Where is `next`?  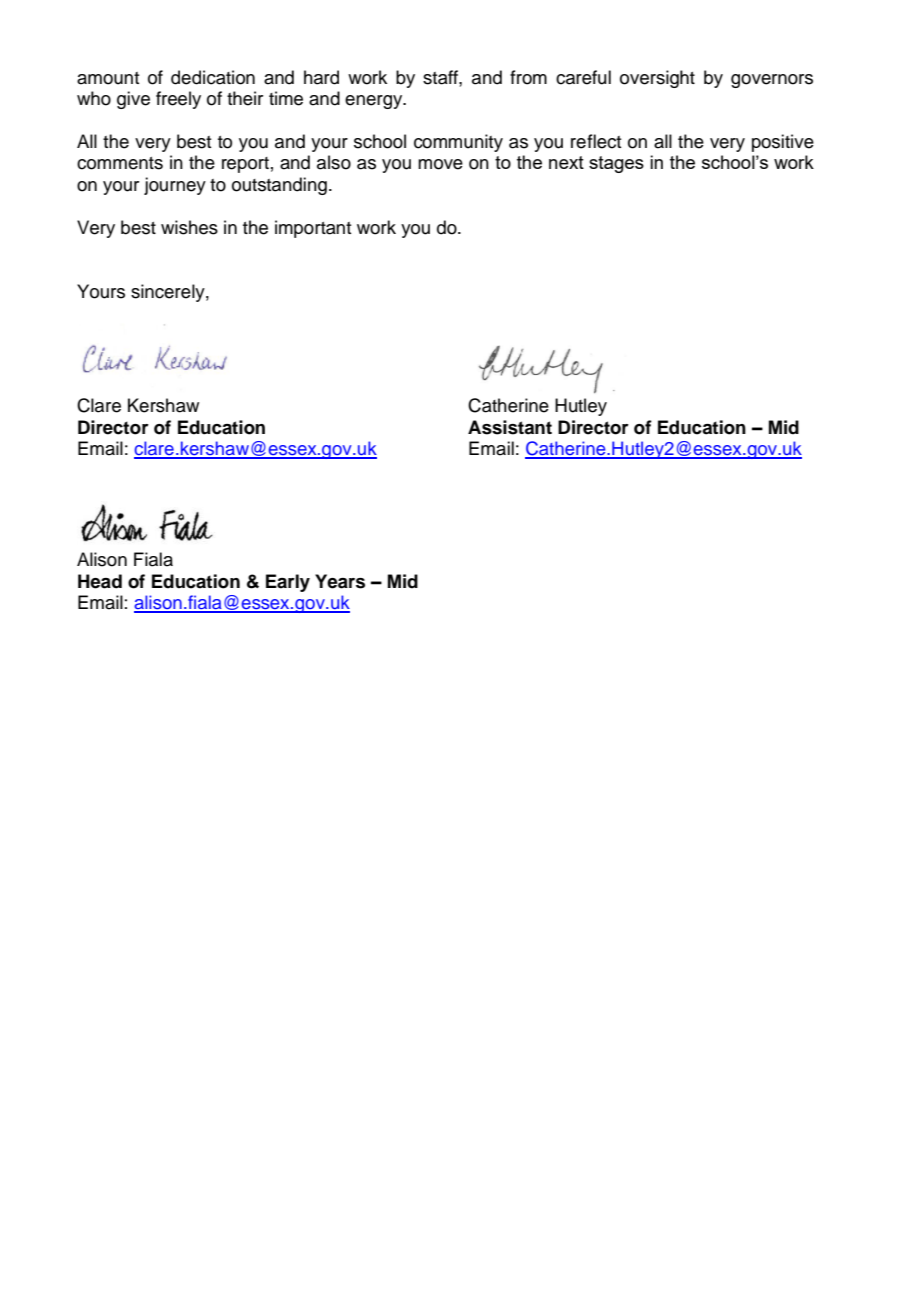 next is located at coordinates (566, 162).
